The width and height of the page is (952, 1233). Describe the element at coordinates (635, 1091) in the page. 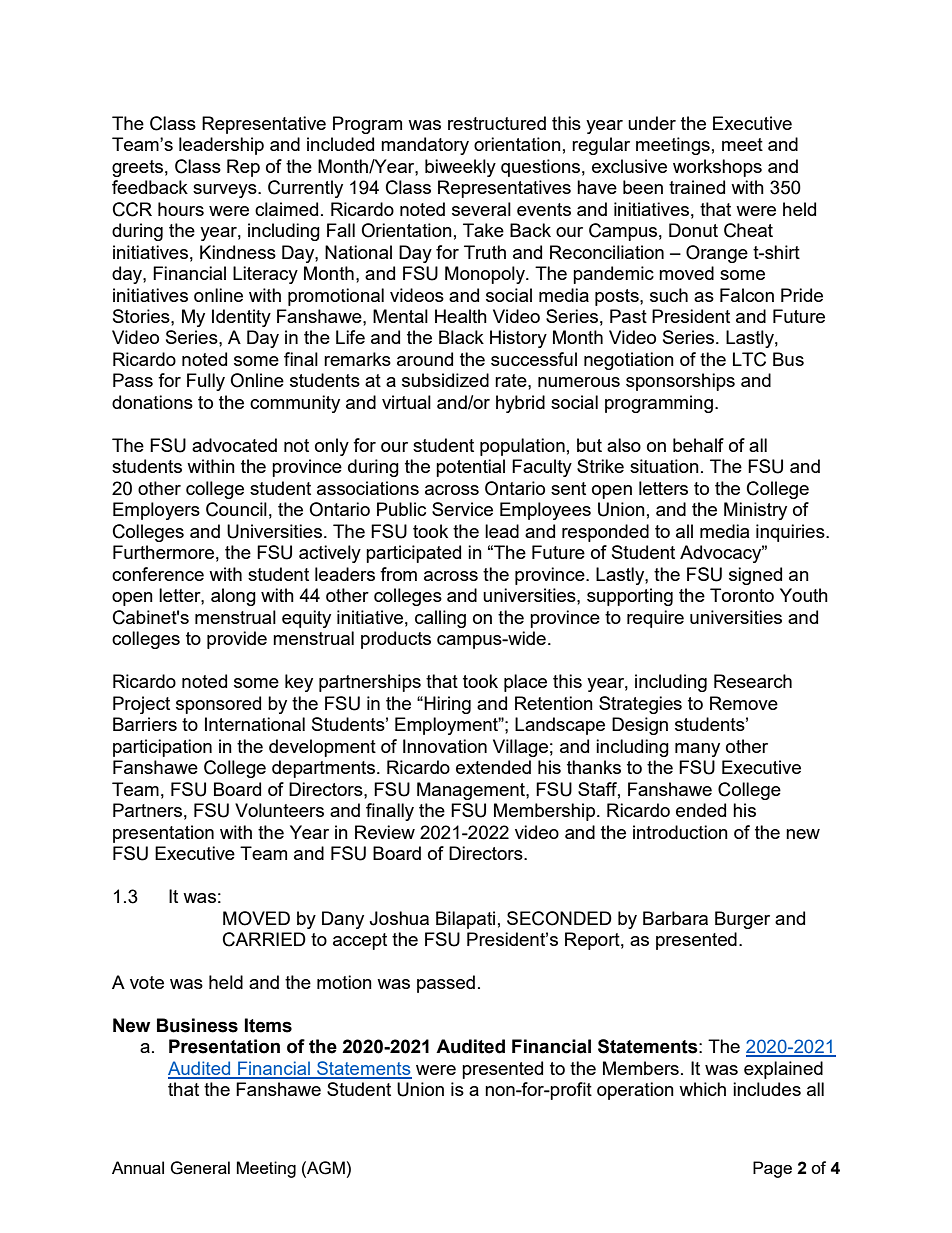

I see `operation` at that location.
